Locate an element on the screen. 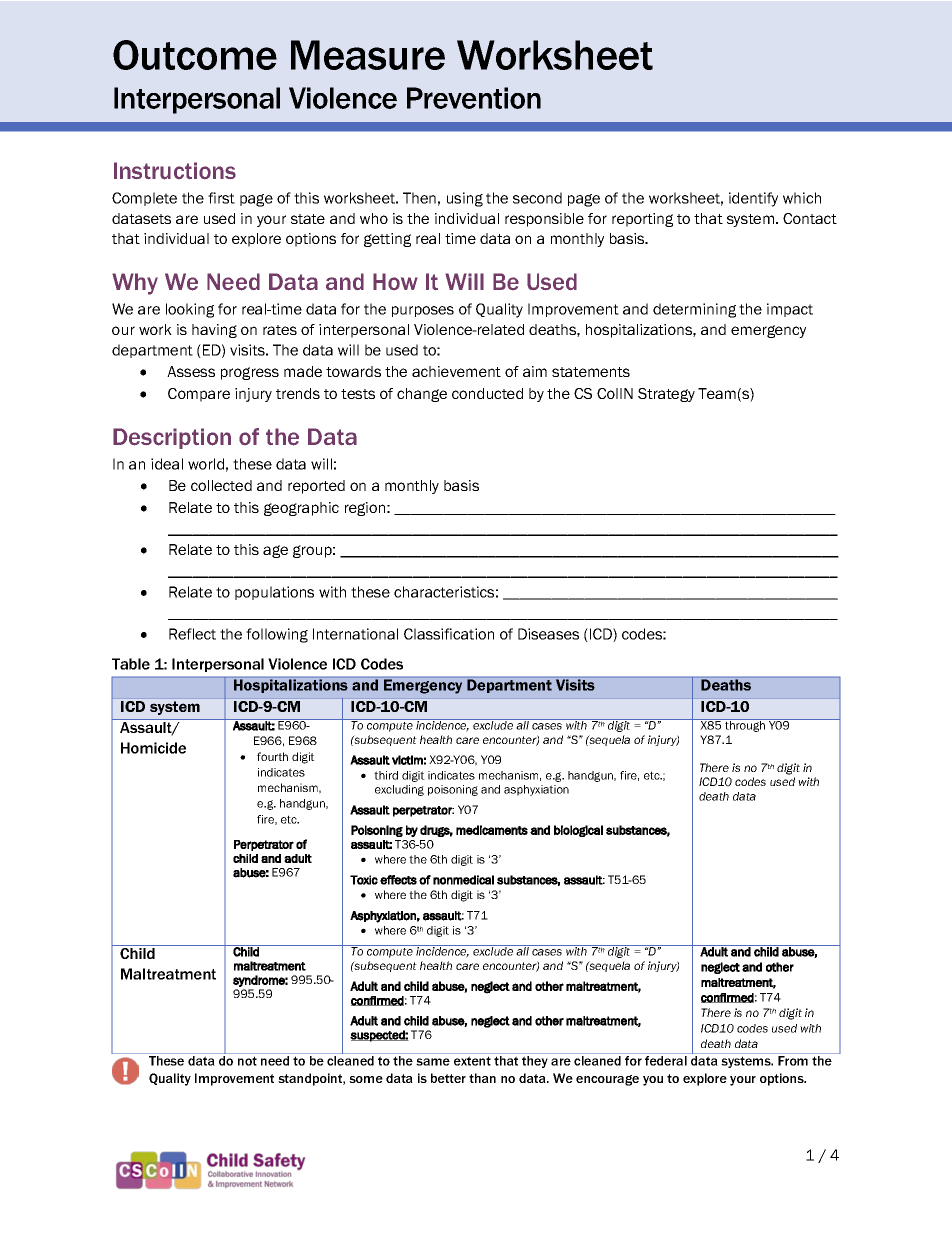 Image resolution: width=952 pixels, height=1233 pixels. Prevention is located at coordinates (474, 98).
